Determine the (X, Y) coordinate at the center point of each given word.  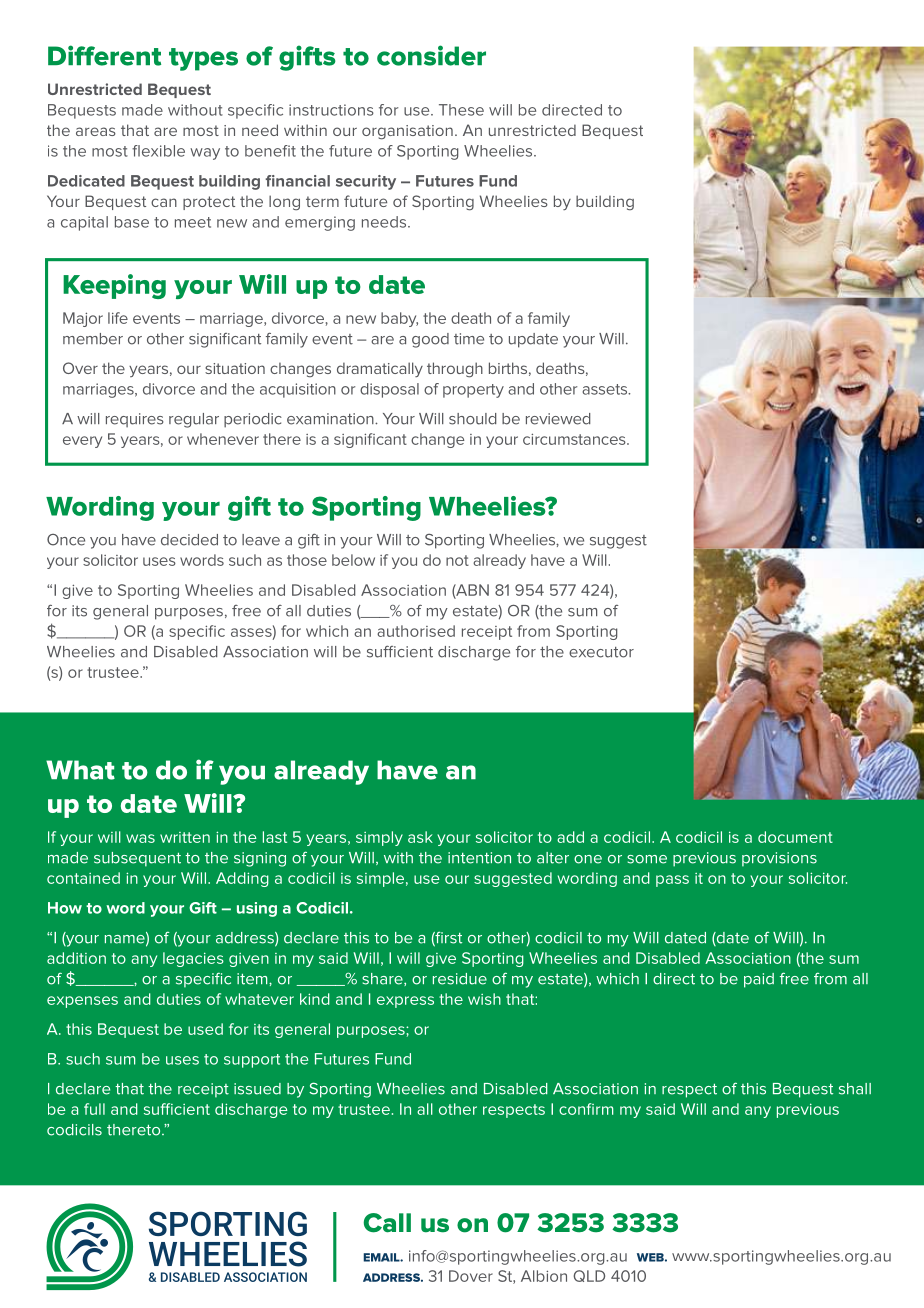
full (94, 1109)
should (473, 419)
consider (431, 55)
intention (479, 858)
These (461, 110)
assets (606, 389)
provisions (779, 859)
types (203, 59)
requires (135, 420)
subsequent (137, 859)
